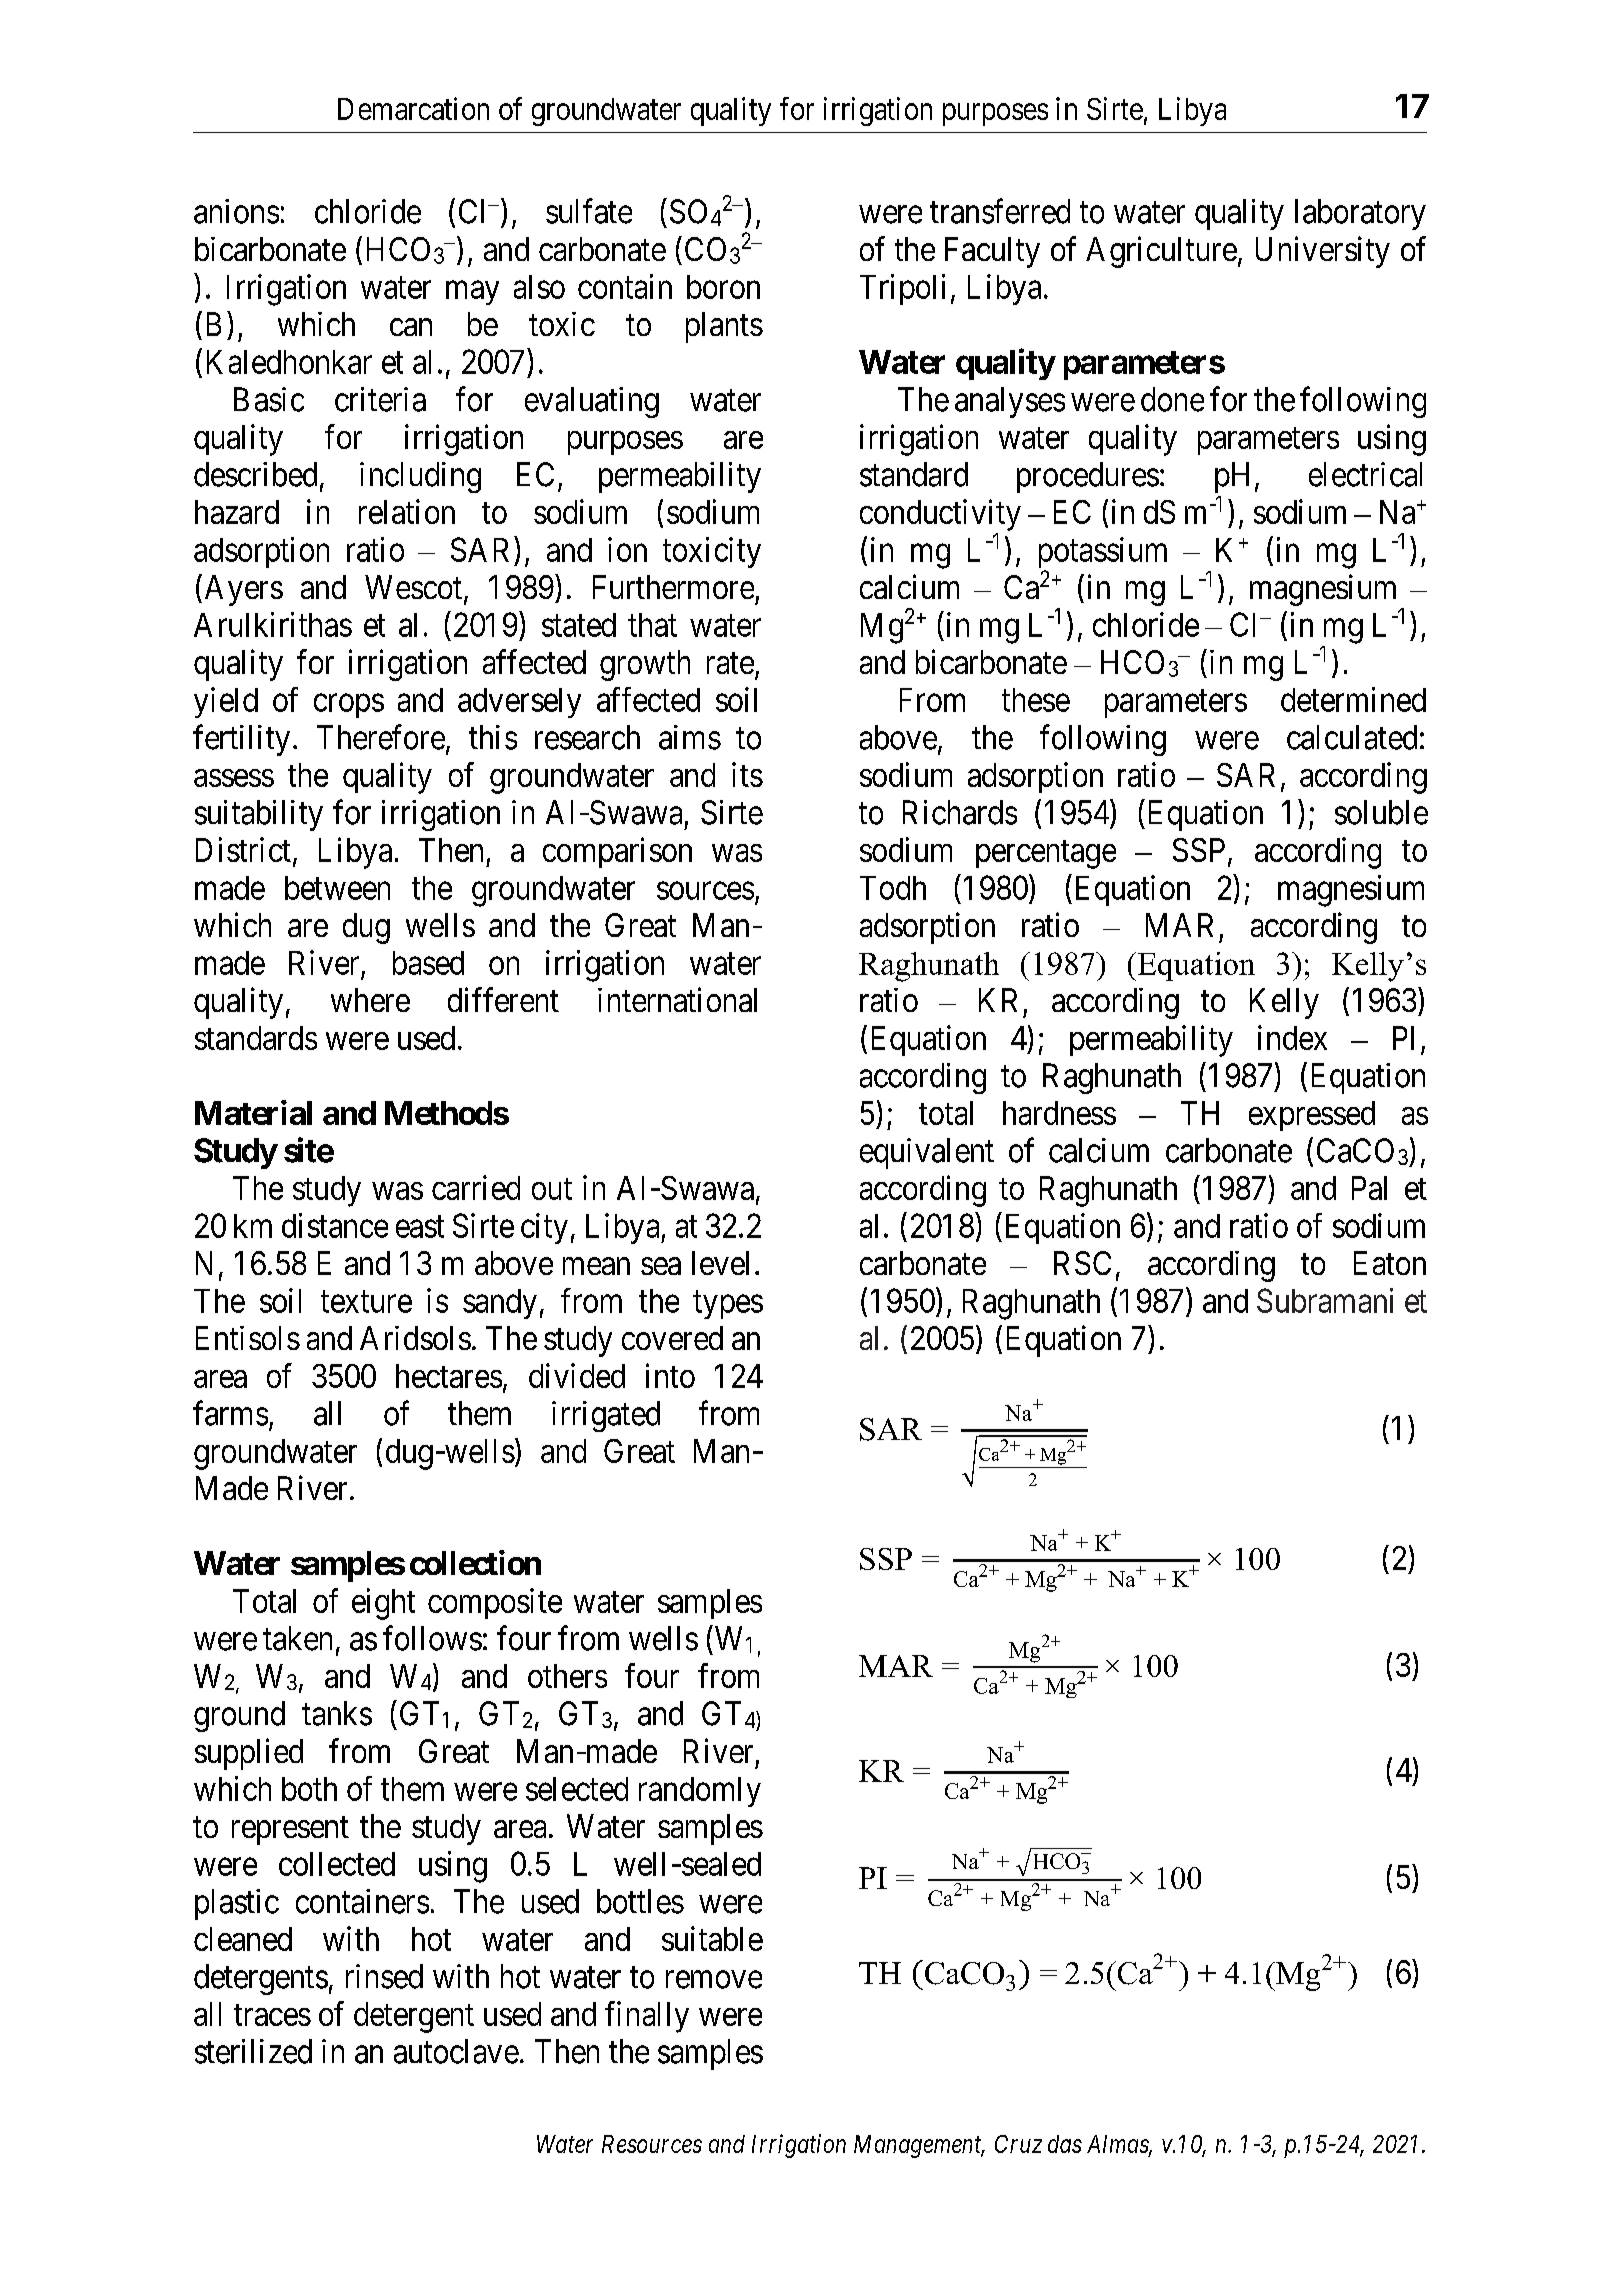  What do you see at coordinates (1323, 252) in the page?
I see `University` at bounding box center [1323, 252].
